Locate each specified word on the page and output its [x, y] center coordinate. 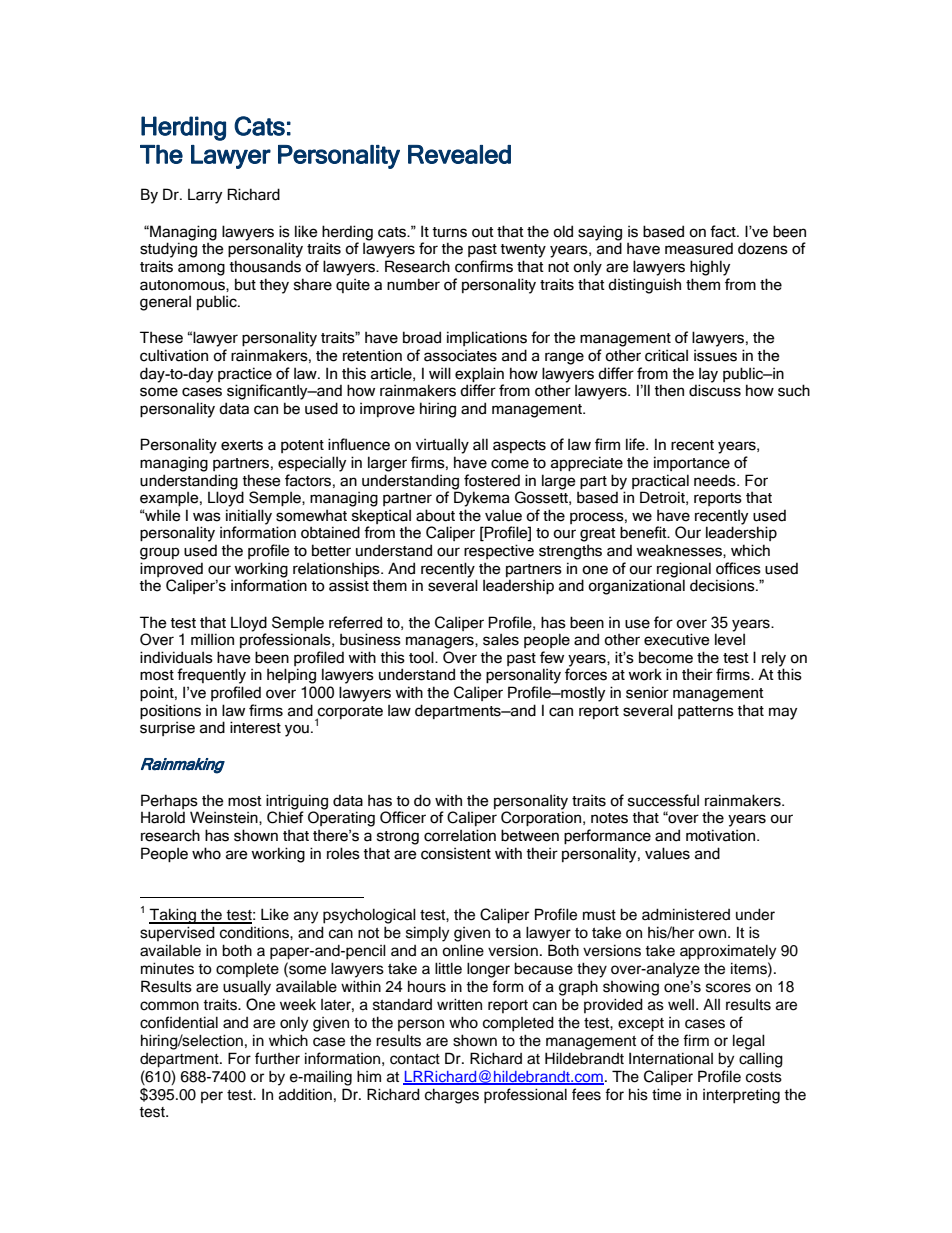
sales [501, 639]
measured [699, 248]
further [277, 1058]
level [730, 639]
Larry [205, 196]
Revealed [459, 154]
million [212, 639]
